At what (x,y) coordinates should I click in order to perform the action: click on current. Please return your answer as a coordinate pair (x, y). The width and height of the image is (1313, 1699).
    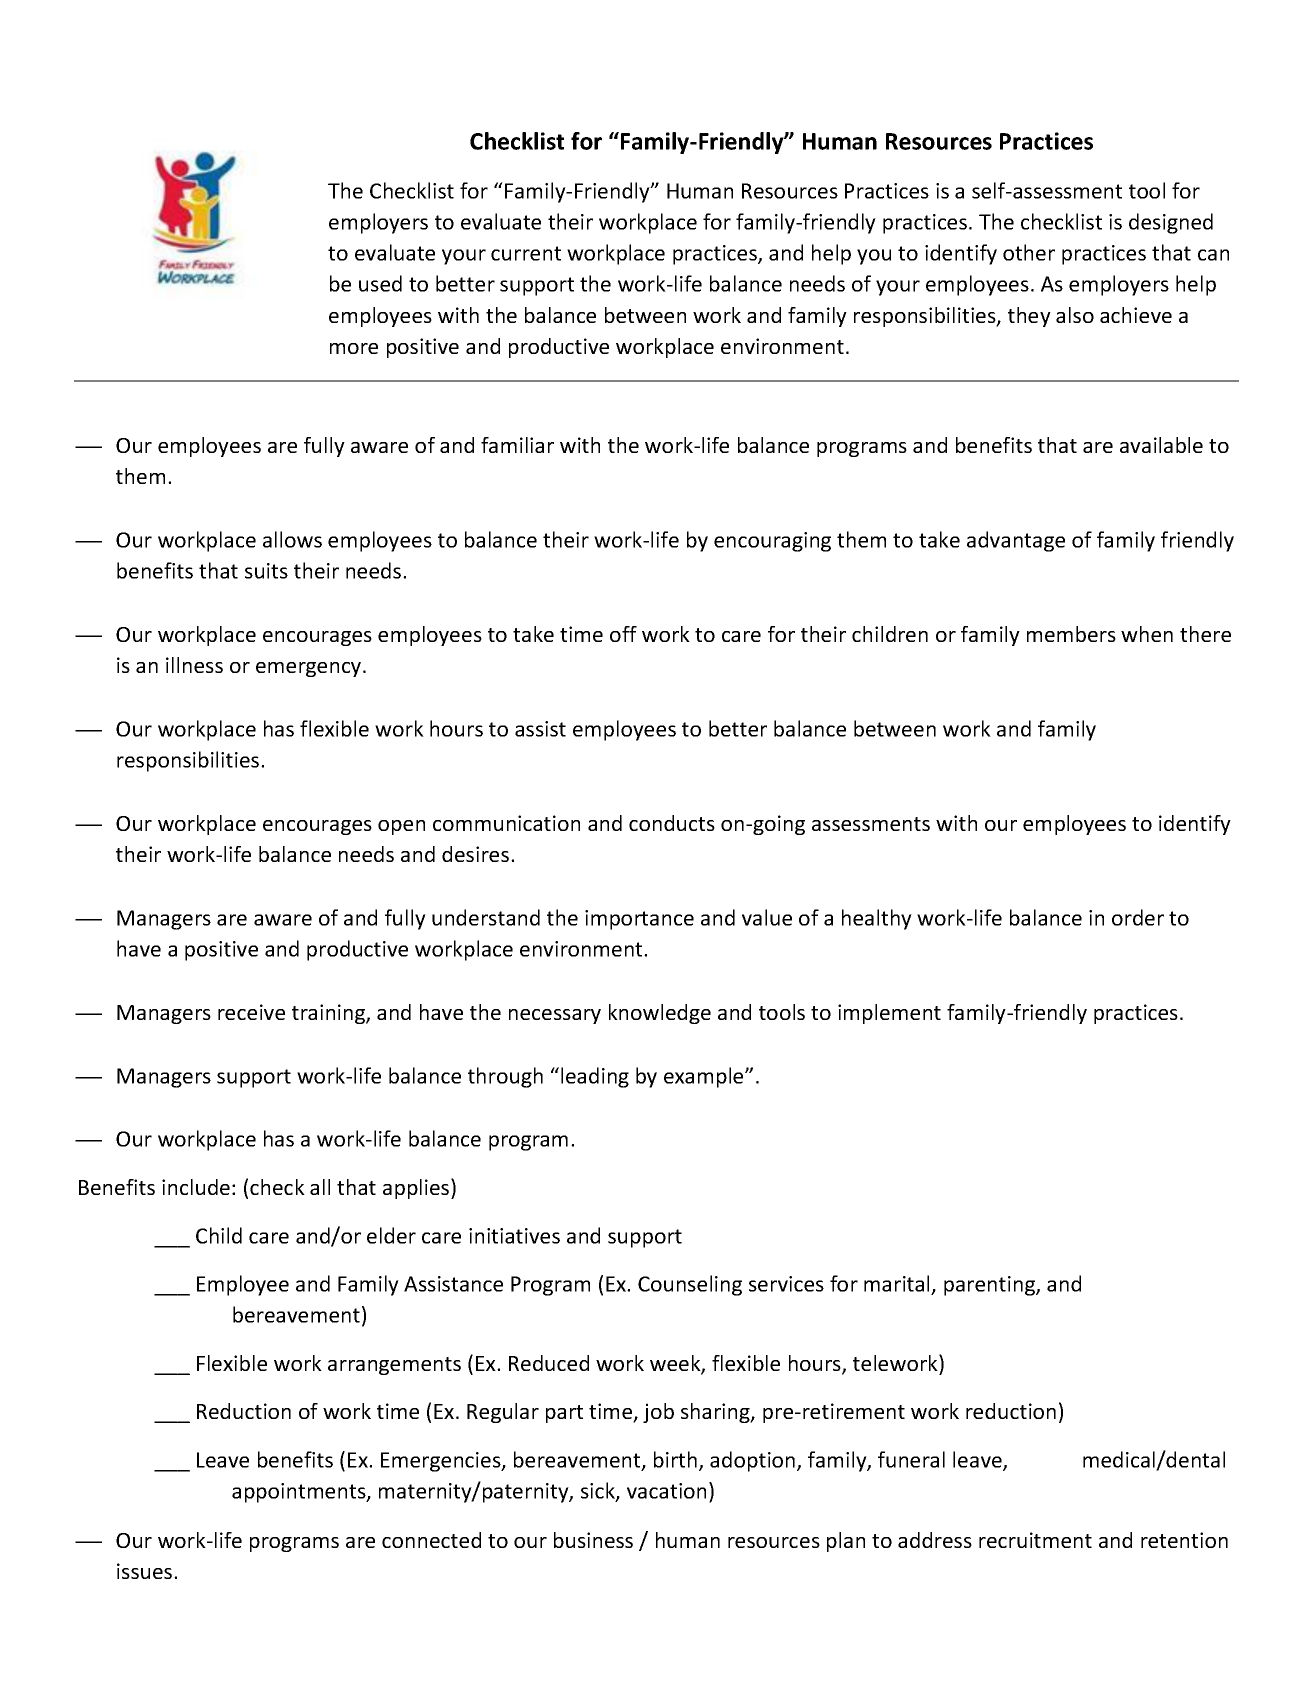
    Looking at the image, I should click on (526, 253).
